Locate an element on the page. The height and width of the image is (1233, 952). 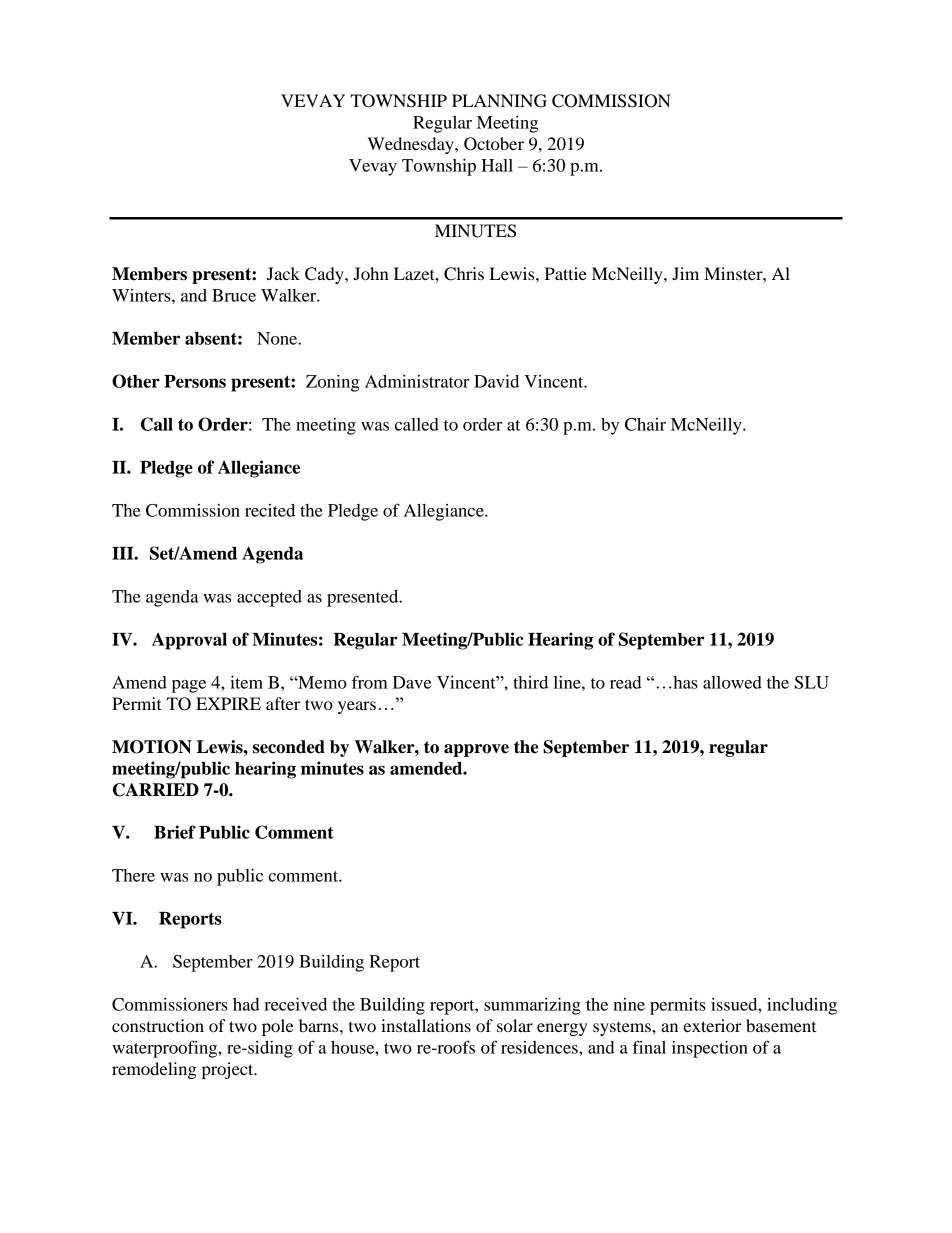
approve is located at coordinates (476, 750).
